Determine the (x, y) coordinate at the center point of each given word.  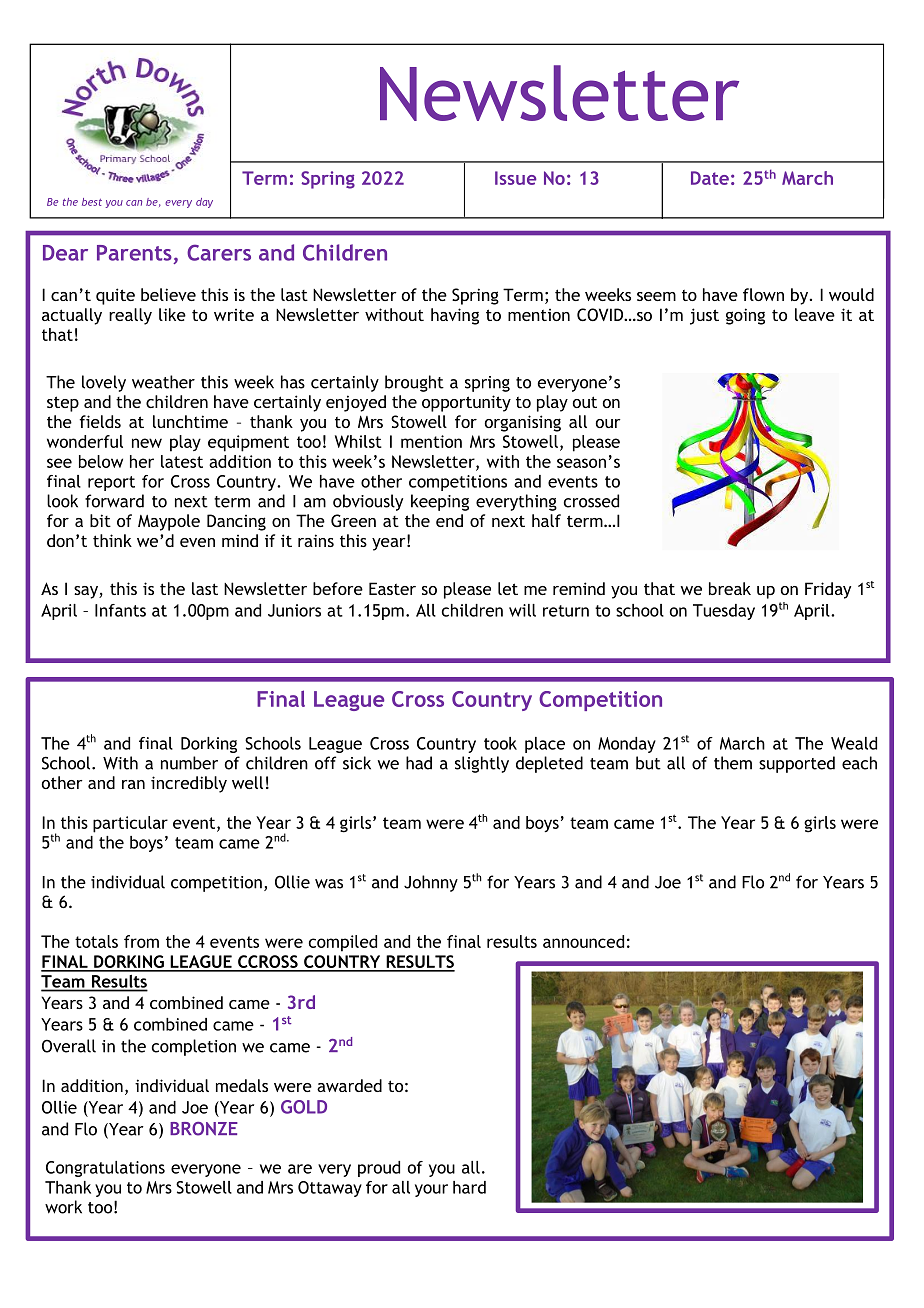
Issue (516, 178)
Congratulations (105, 1169)
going (745, 316)
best (92, 202)
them (733, 763)
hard (469, 1187)
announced (583, 941)
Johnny (431, 883)
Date (710, 178)
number (189, 763)
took (500, 743)
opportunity (466, 403)
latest (182, 461)
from (141, 941)
